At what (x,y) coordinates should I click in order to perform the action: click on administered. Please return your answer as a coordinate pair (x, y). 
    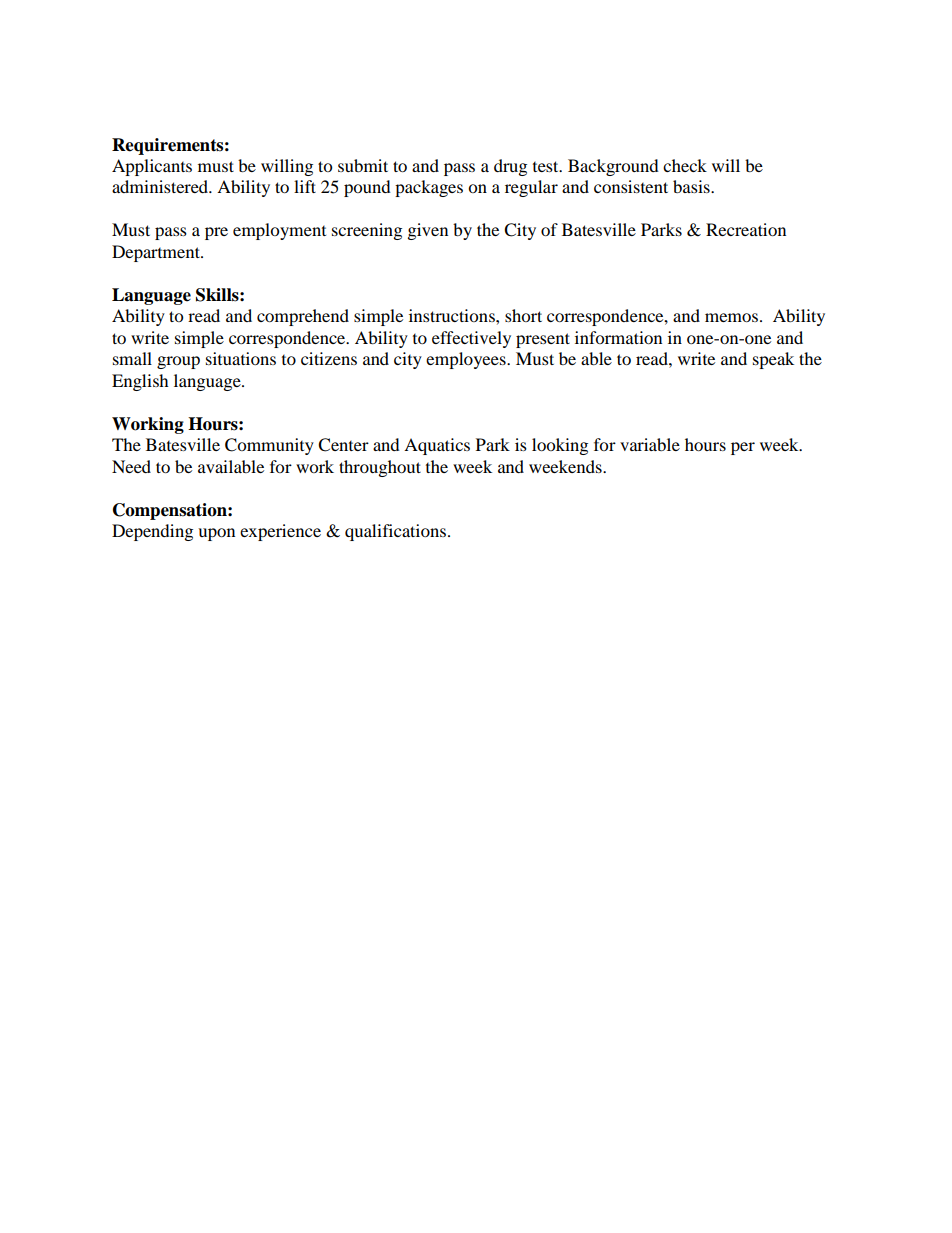
    Looking at the image, I should click on (161, 186).
